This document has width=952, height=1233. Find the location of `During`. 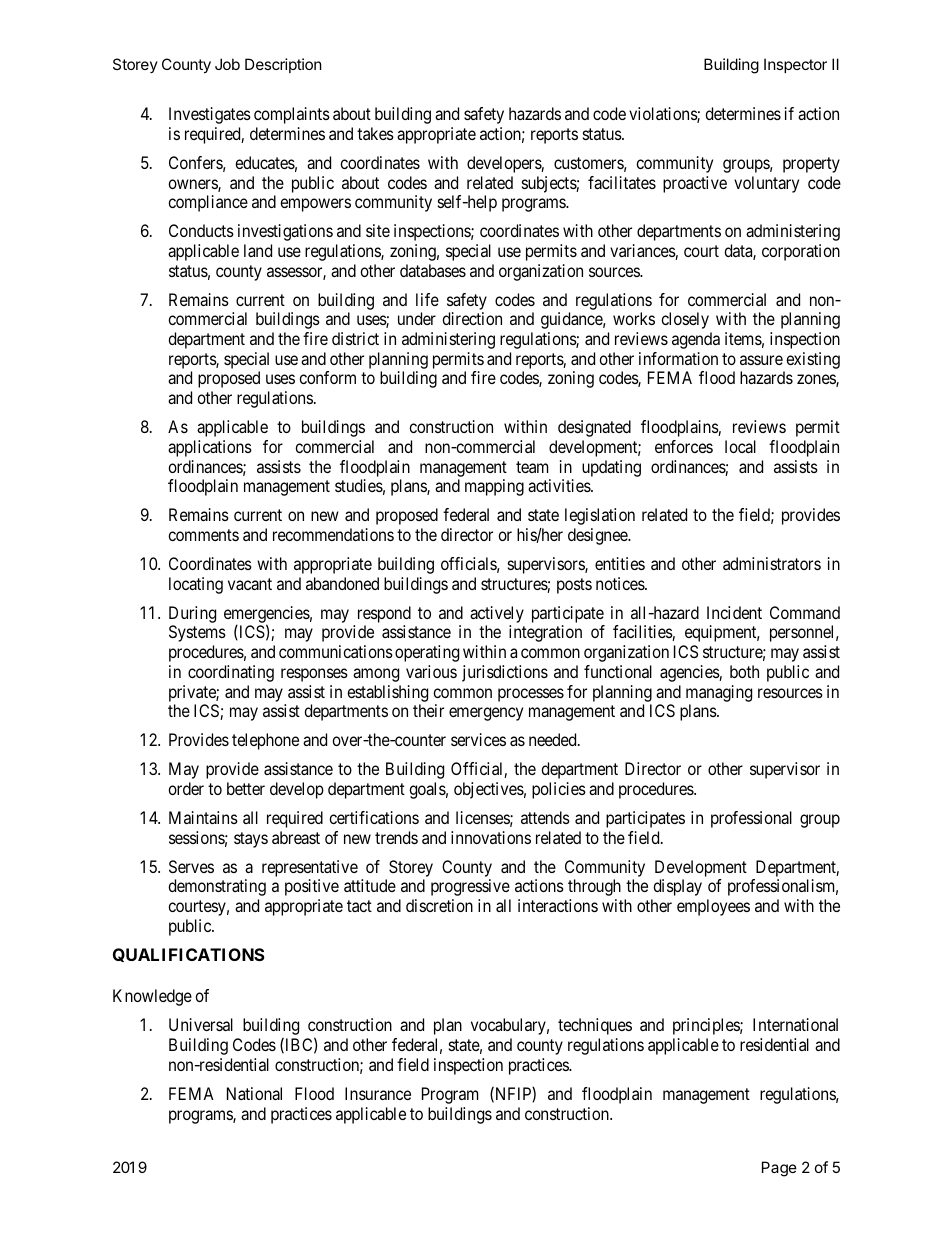

During is located at coordinates (192, 614).
